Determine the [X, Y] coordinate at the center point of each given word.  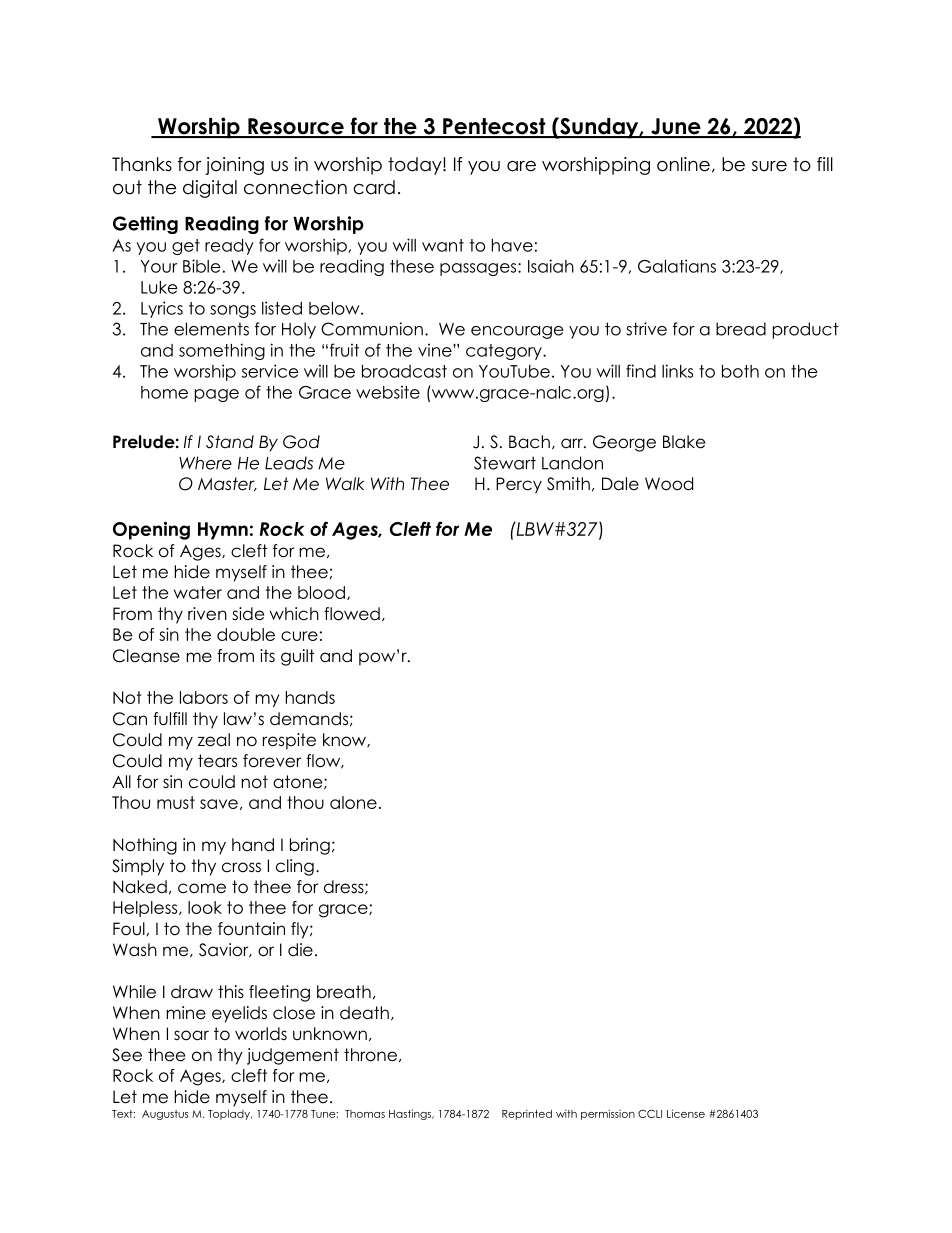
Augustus [165, 1115]
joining [234, 166]
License [686, 1113]
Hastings [411, 1114]
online [683, 164]
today [416, 166]
